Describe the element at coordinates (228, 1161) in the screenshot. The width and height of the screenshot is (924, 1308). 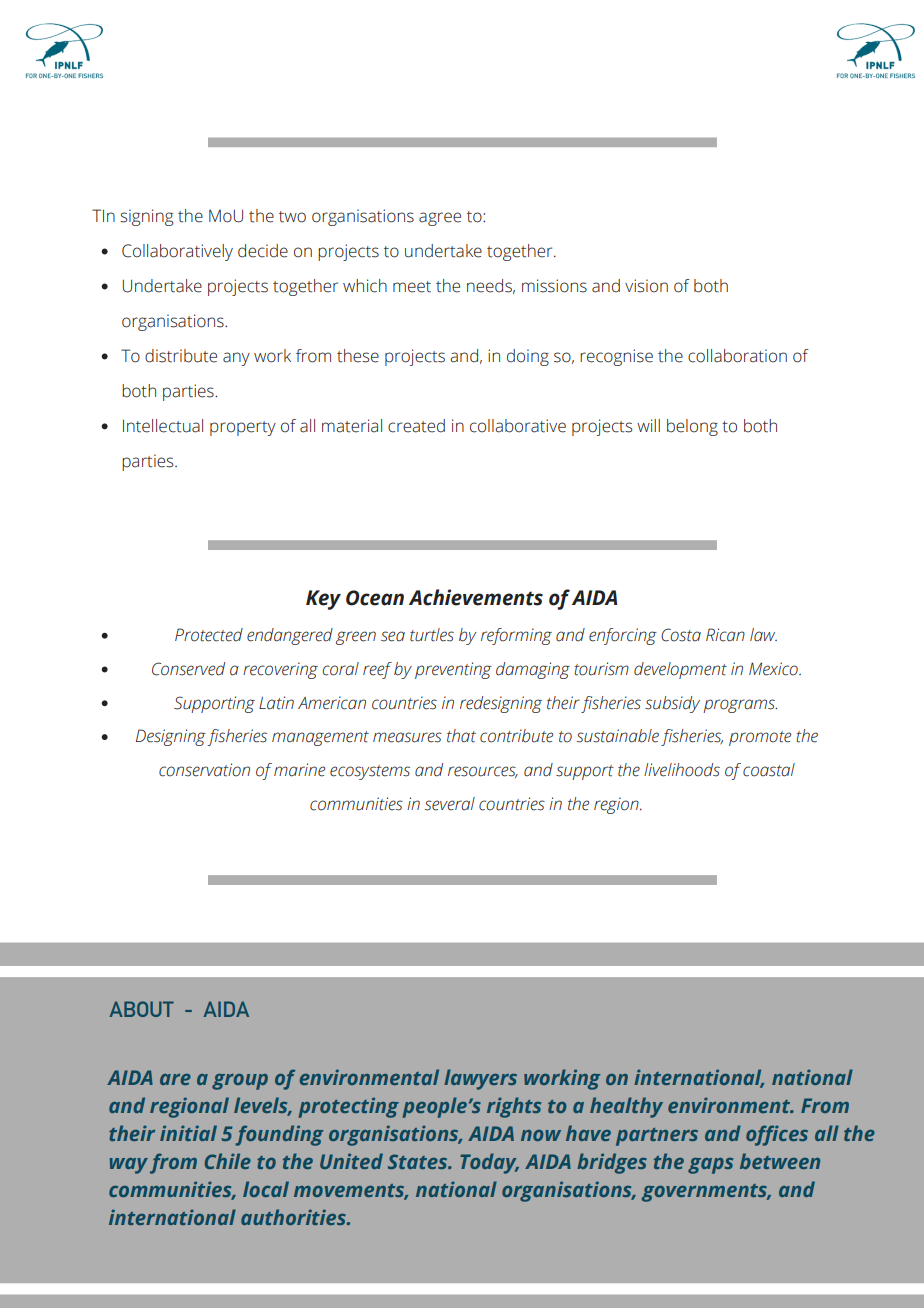
I see `Chile` at that location.
